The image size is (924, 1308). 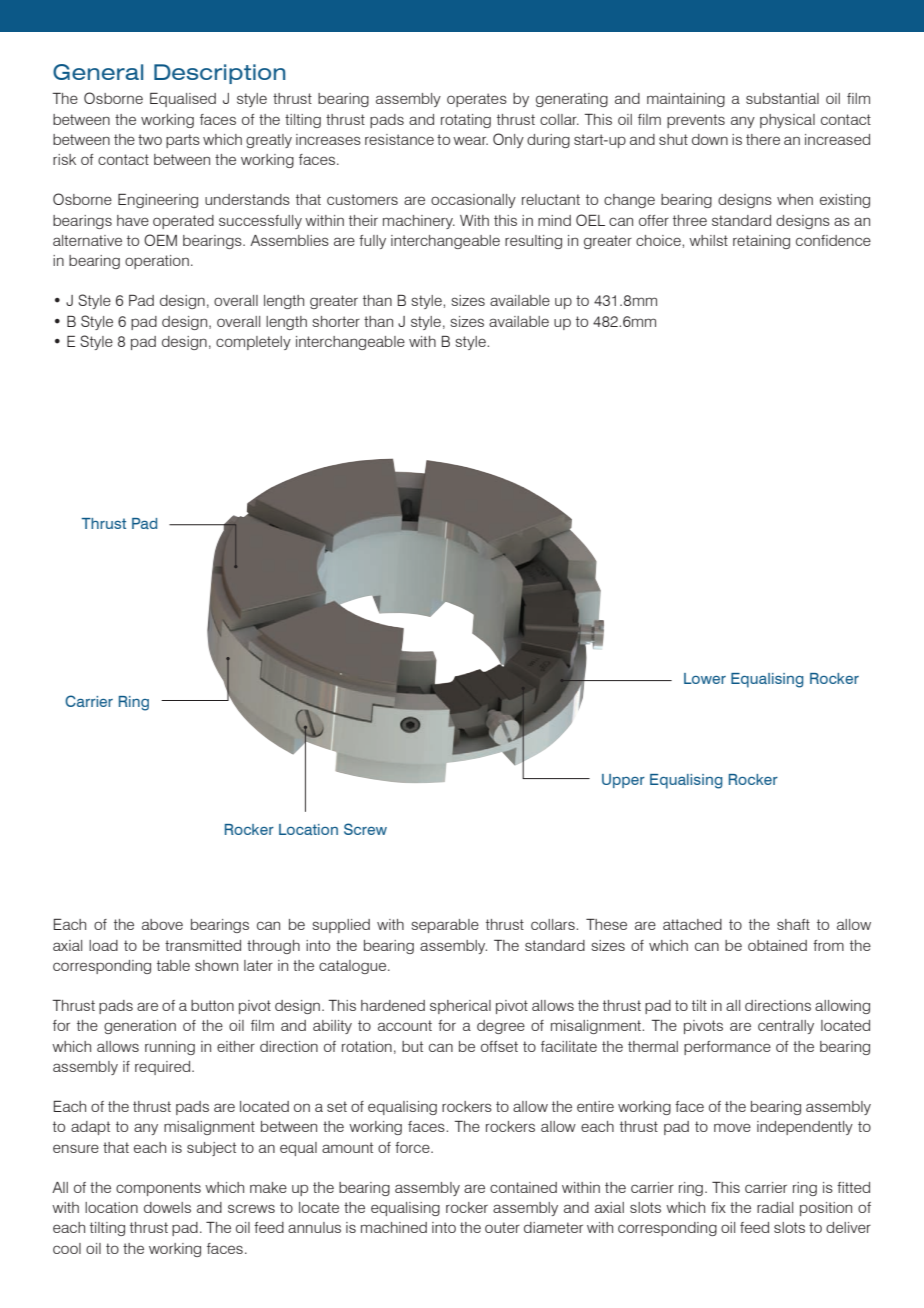 What do you see at coordinates (167, 1207) in the screenshot?
I see `dowels` at bounding box center [167, 1207].
